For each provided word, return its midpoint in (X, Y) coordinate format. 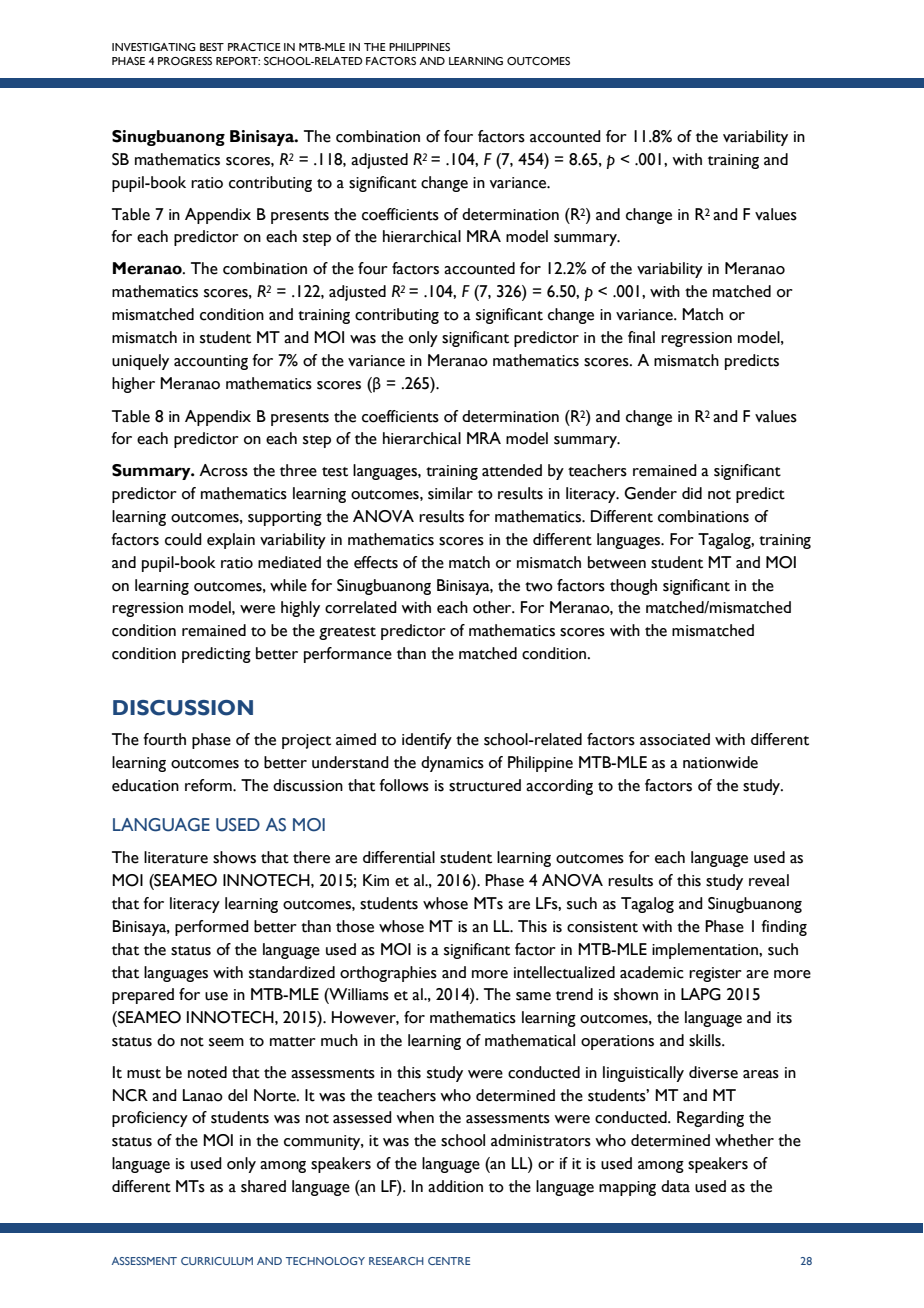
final (641, 337)
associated (675, 739)
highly (300, 609)
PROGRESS (185, 61)
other (493, 607)
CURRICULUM (217, 1261)
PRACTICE (254, 47)
